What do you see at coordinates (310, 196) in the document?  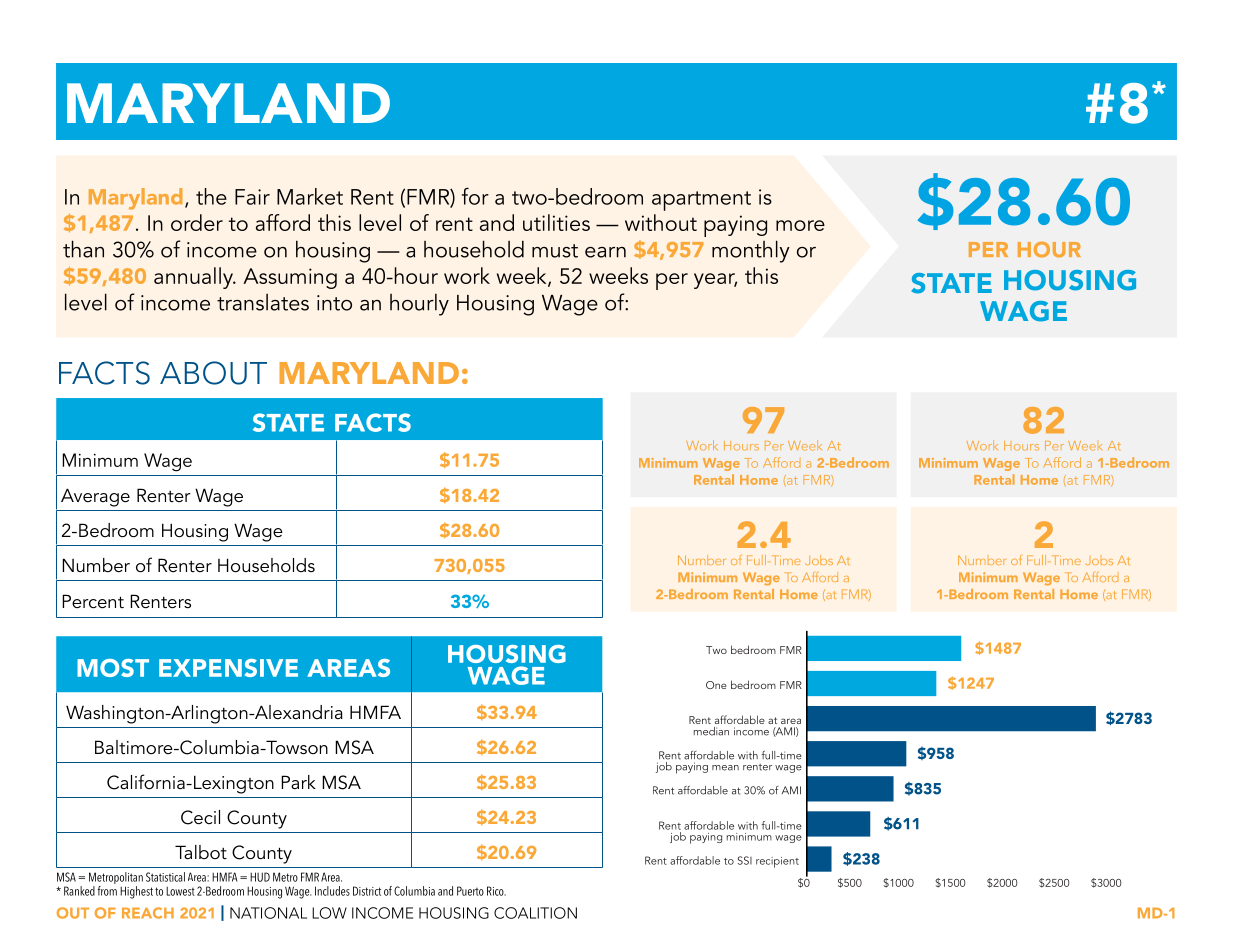 I see `Market` at bounding box center [310, 196].
